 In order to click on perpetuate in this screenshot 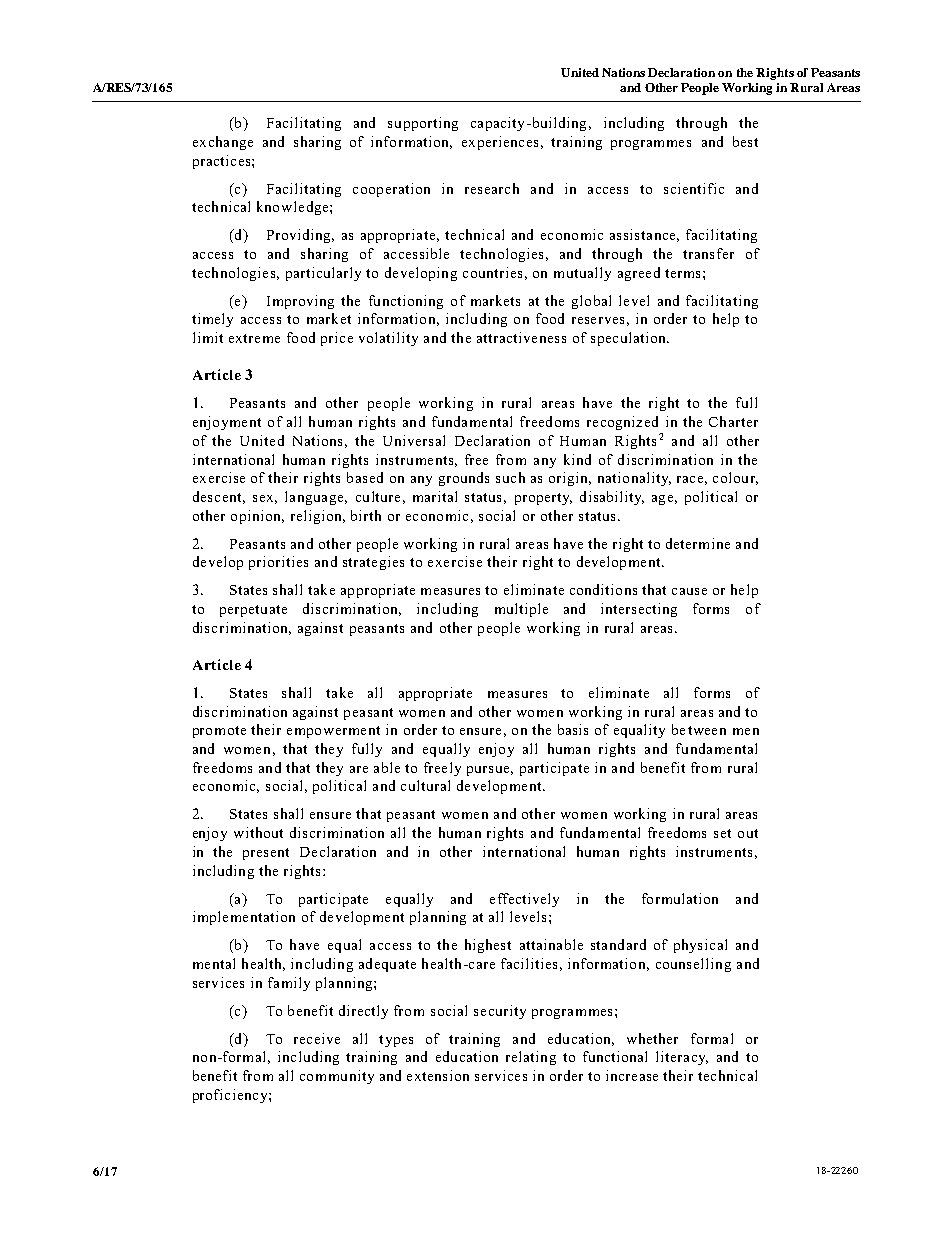, I will do `click(253, 611)`.
